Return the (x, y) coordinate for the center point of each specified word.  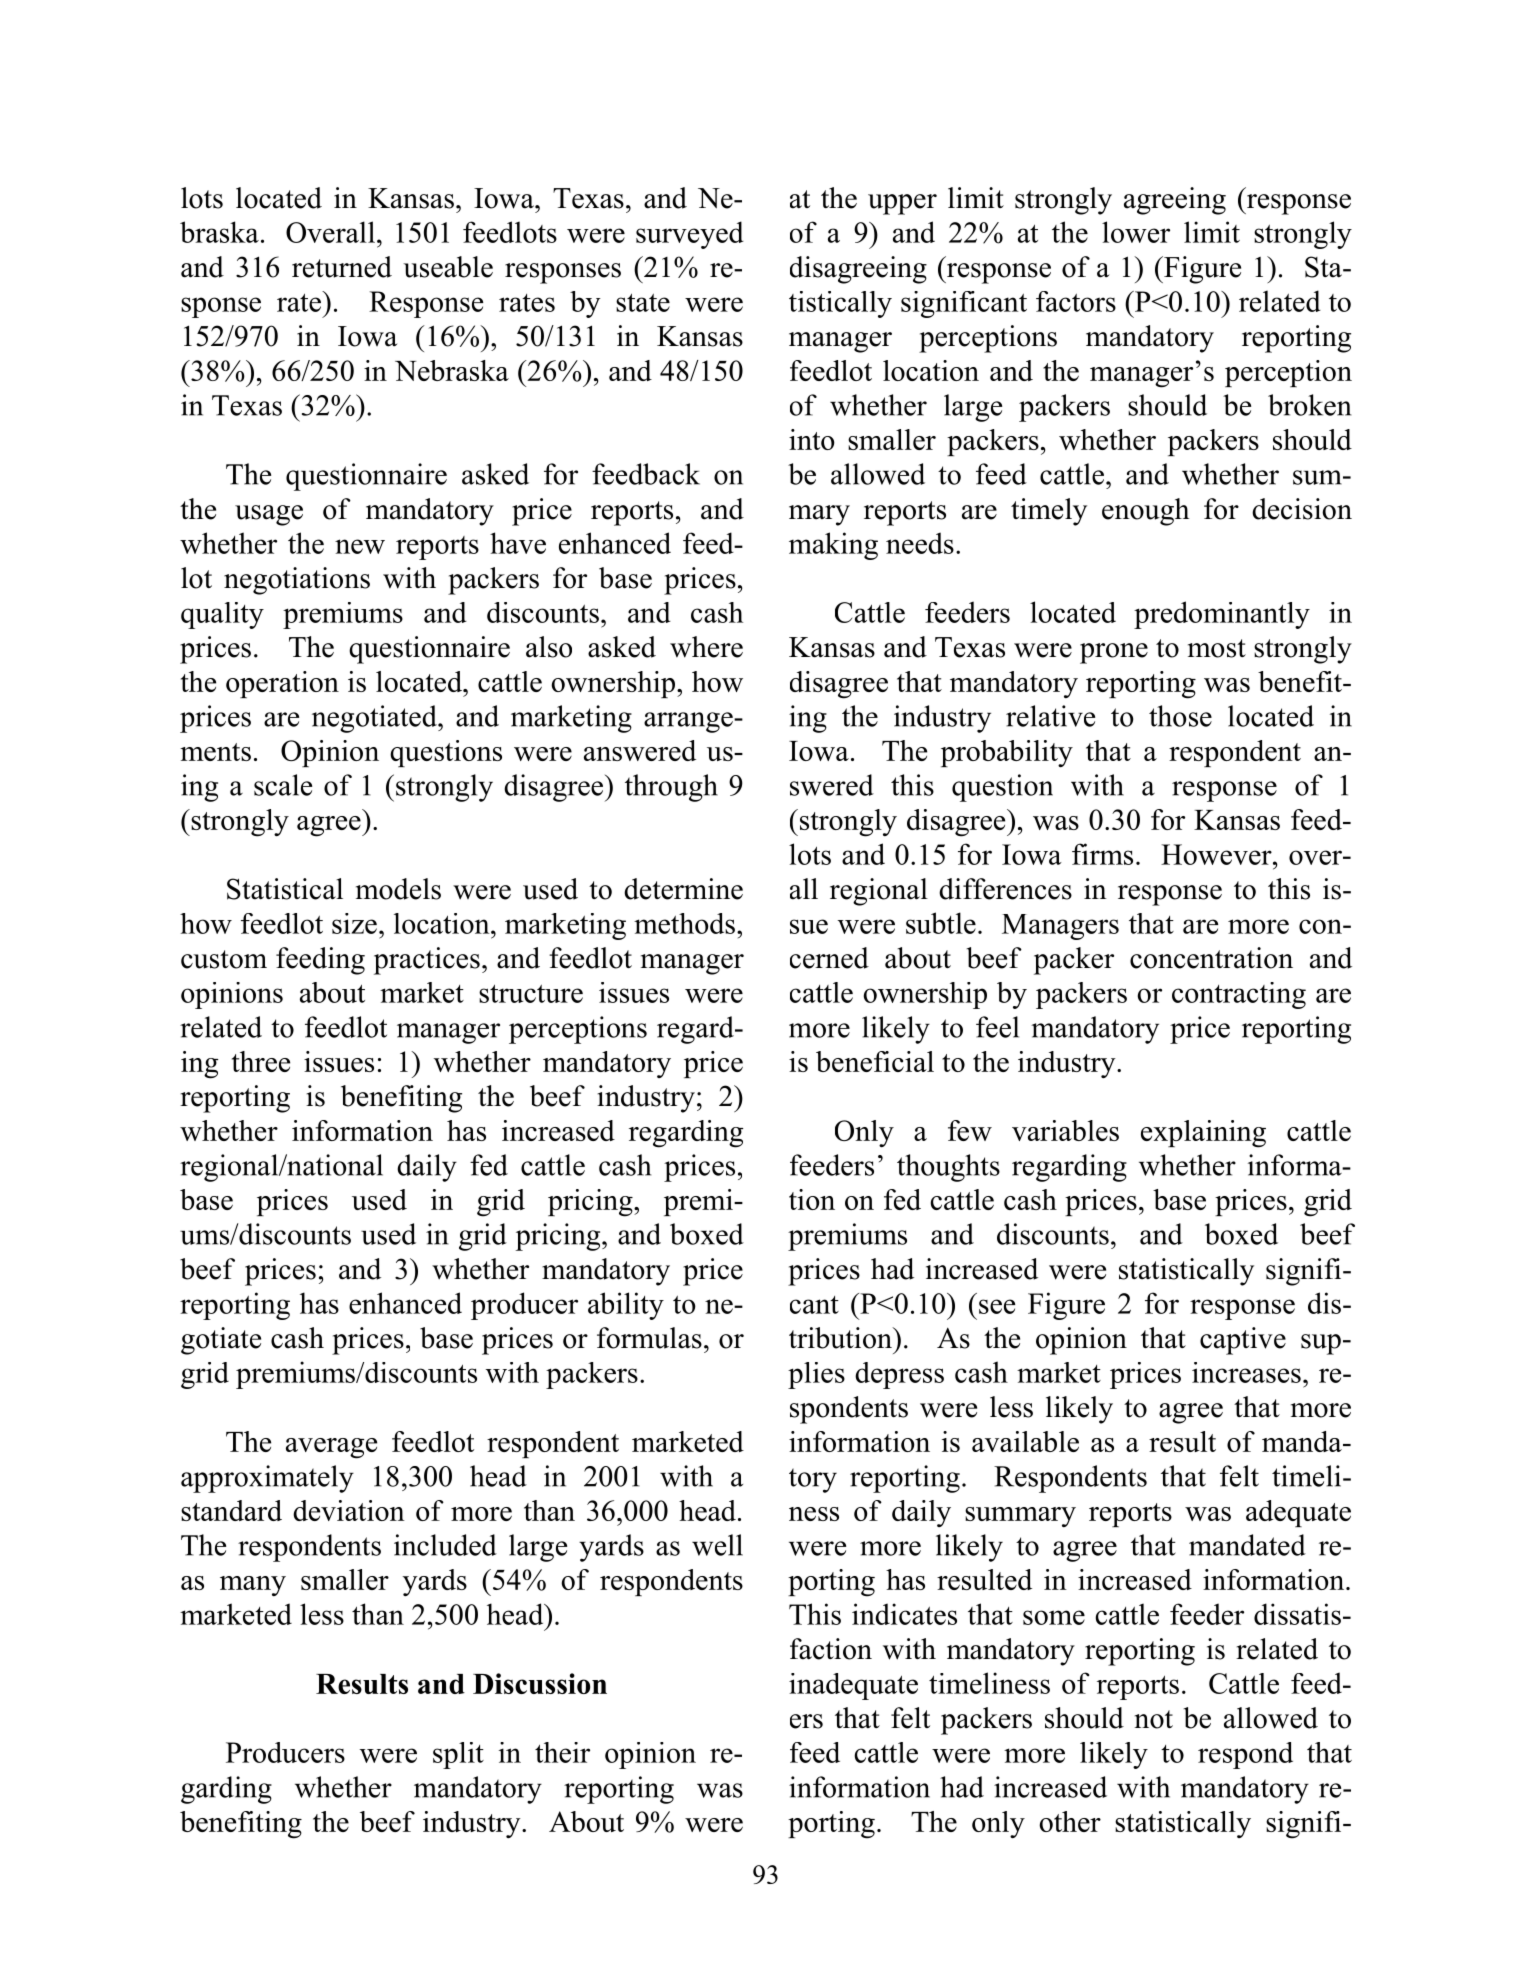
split (458, 1755)
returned (342, 267)
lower (1136, 232)
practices (427, 961)
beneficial (875, 1061)
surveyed (690, 235)
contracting (1239, 995)
